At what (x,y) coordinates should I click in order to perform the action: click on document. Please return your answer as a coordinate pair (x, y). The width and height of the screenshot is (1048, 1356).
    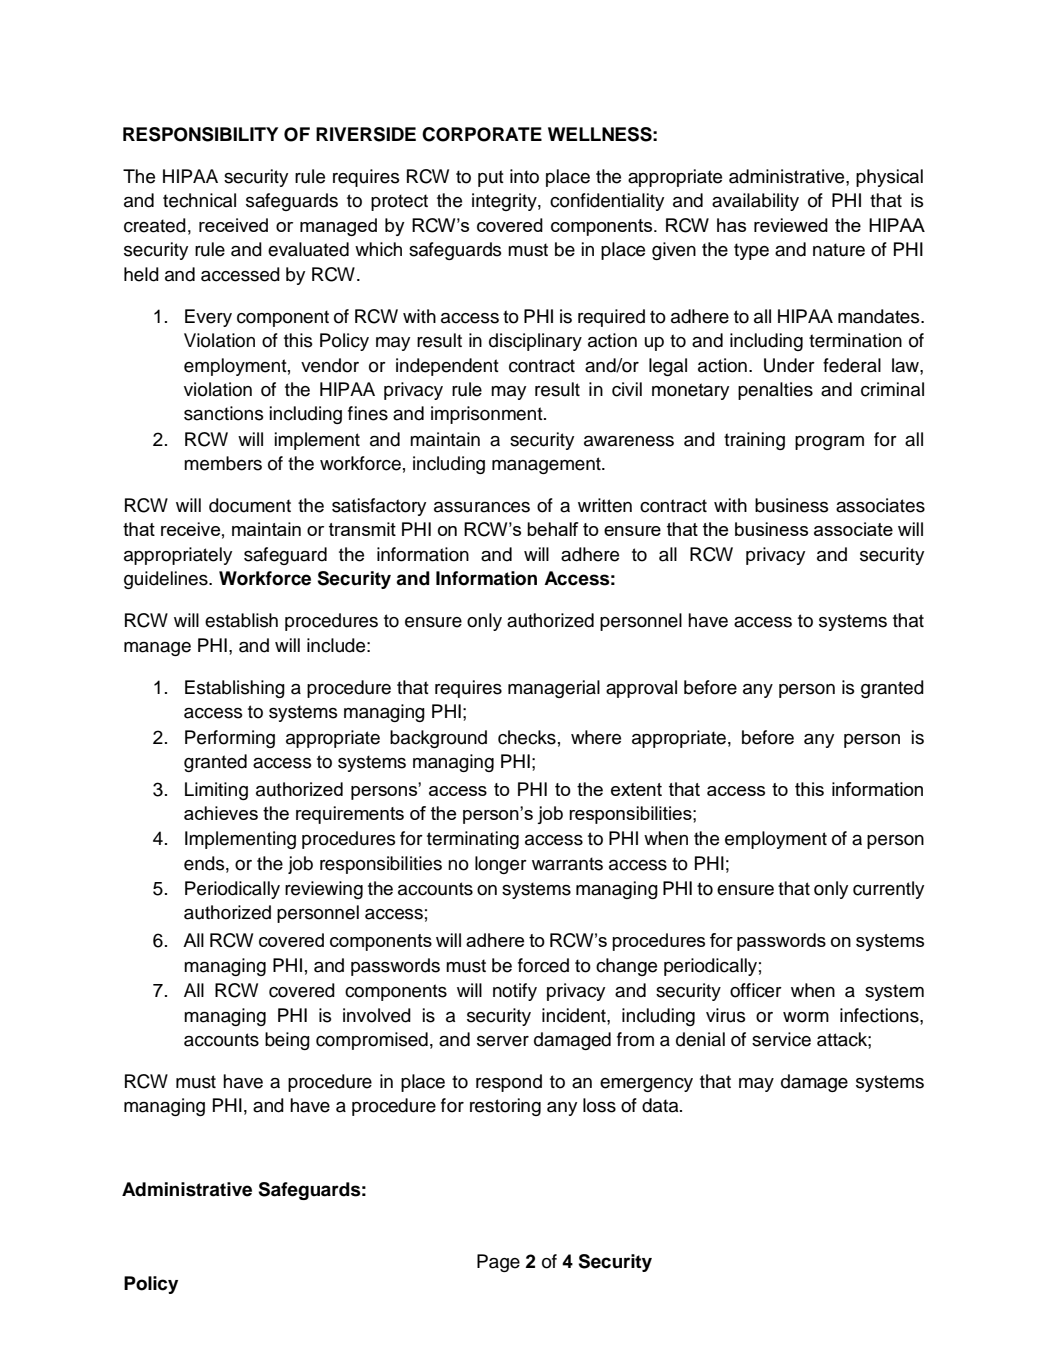
    Looking at the image, I should click on (250, 505).
